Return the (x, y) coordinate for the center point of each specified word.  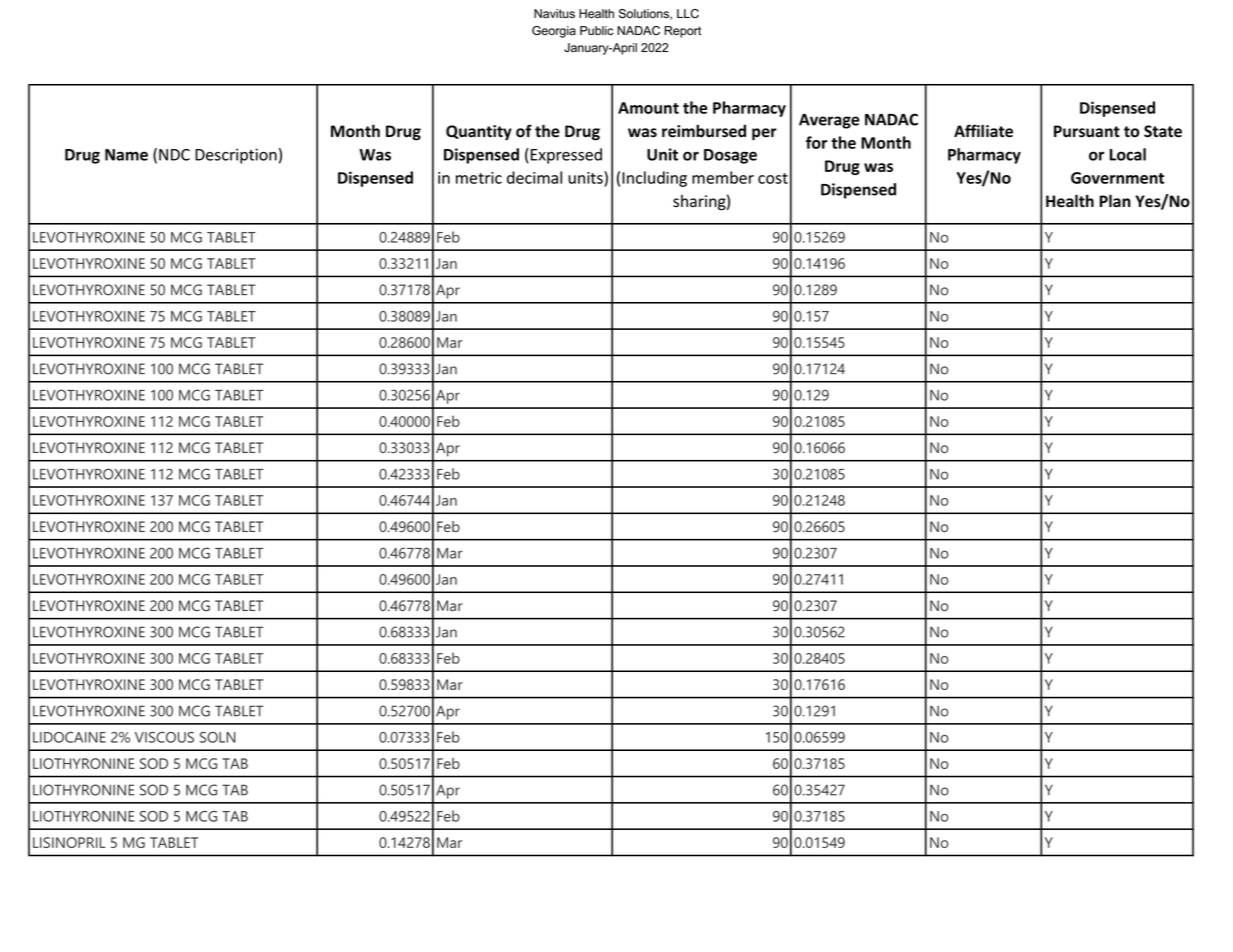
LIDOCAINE (69, 737)
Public (596, 31)
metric (479, 178)
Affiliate (983, 131)
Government (1117, 178)
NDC (174, 155)
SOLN (218, 737)
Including (654, 179)
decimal (534, 177)
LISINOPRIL (69, 842)
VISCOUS (164, 737)
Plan (1115, 200)
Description (236, 156)
